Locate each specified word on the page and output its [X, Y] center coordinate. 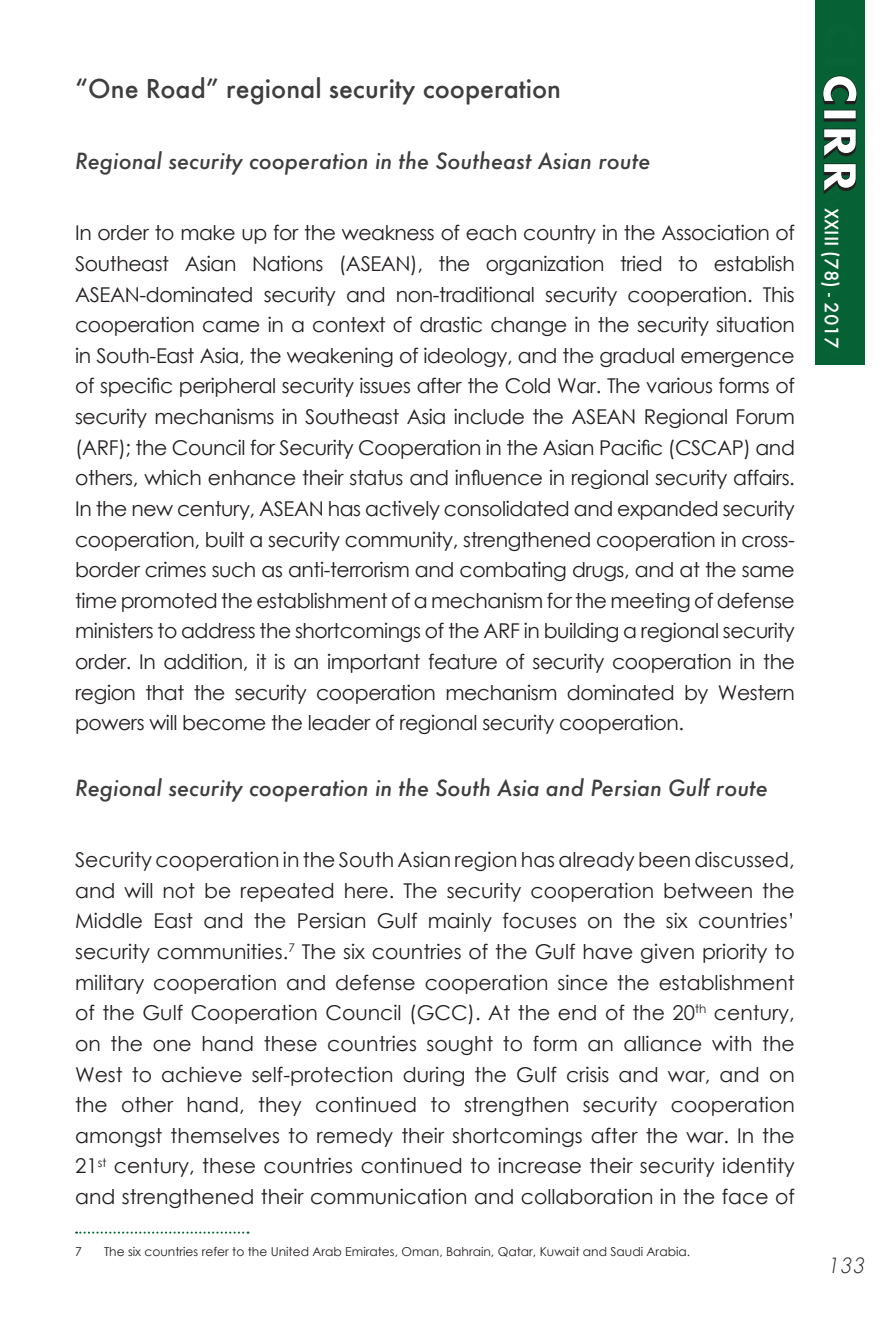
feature [462, 661]
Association [715, 232]
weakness [388, 233]
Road [176, 88]
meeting [650, 602]
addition [203, 662]
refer [215, 1251]
